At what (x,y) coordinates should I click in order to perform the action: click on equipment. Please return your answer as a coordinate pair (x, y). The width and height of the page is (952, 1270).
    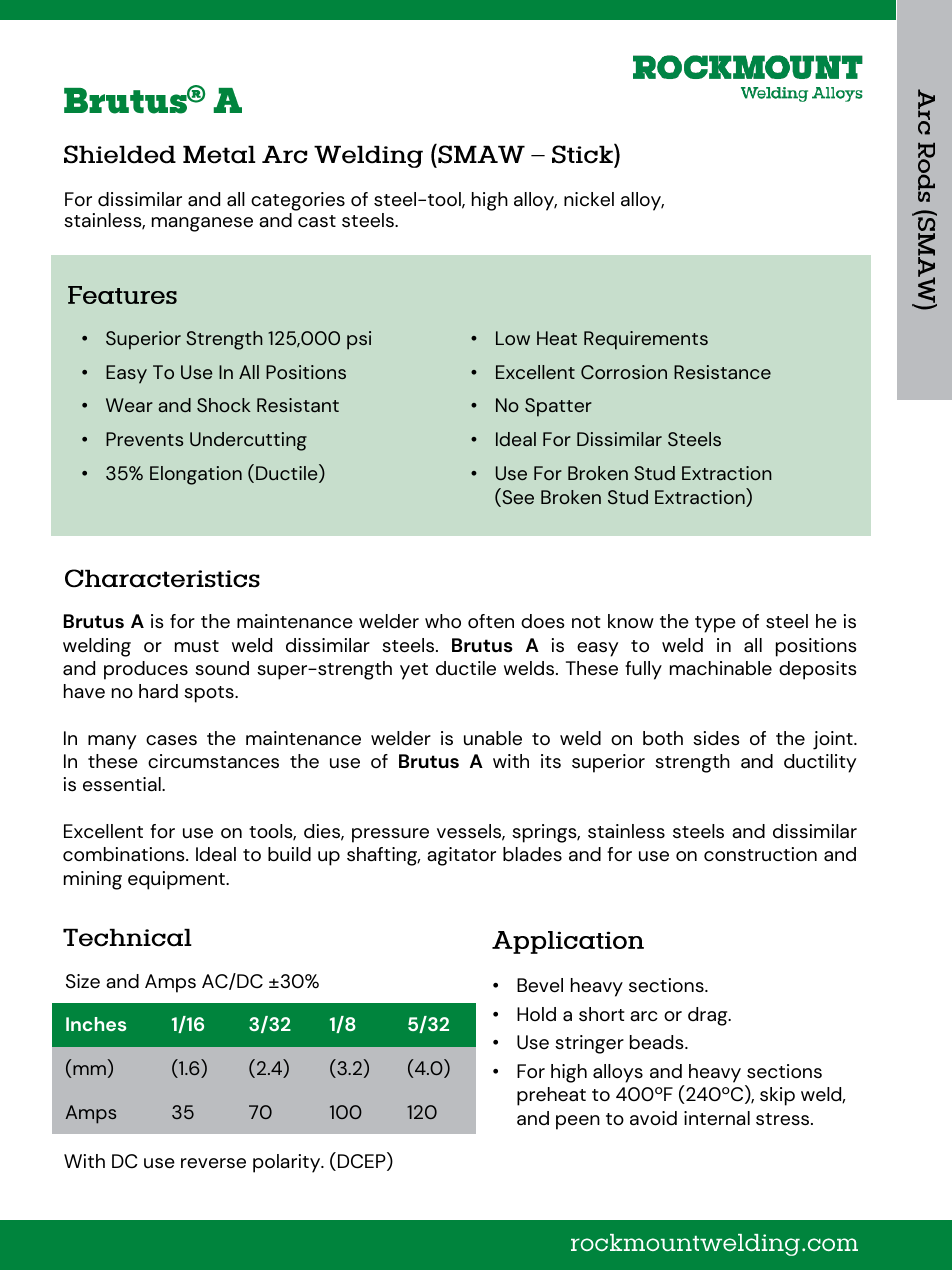
    Looking at the image, I should click on (177, 880).
